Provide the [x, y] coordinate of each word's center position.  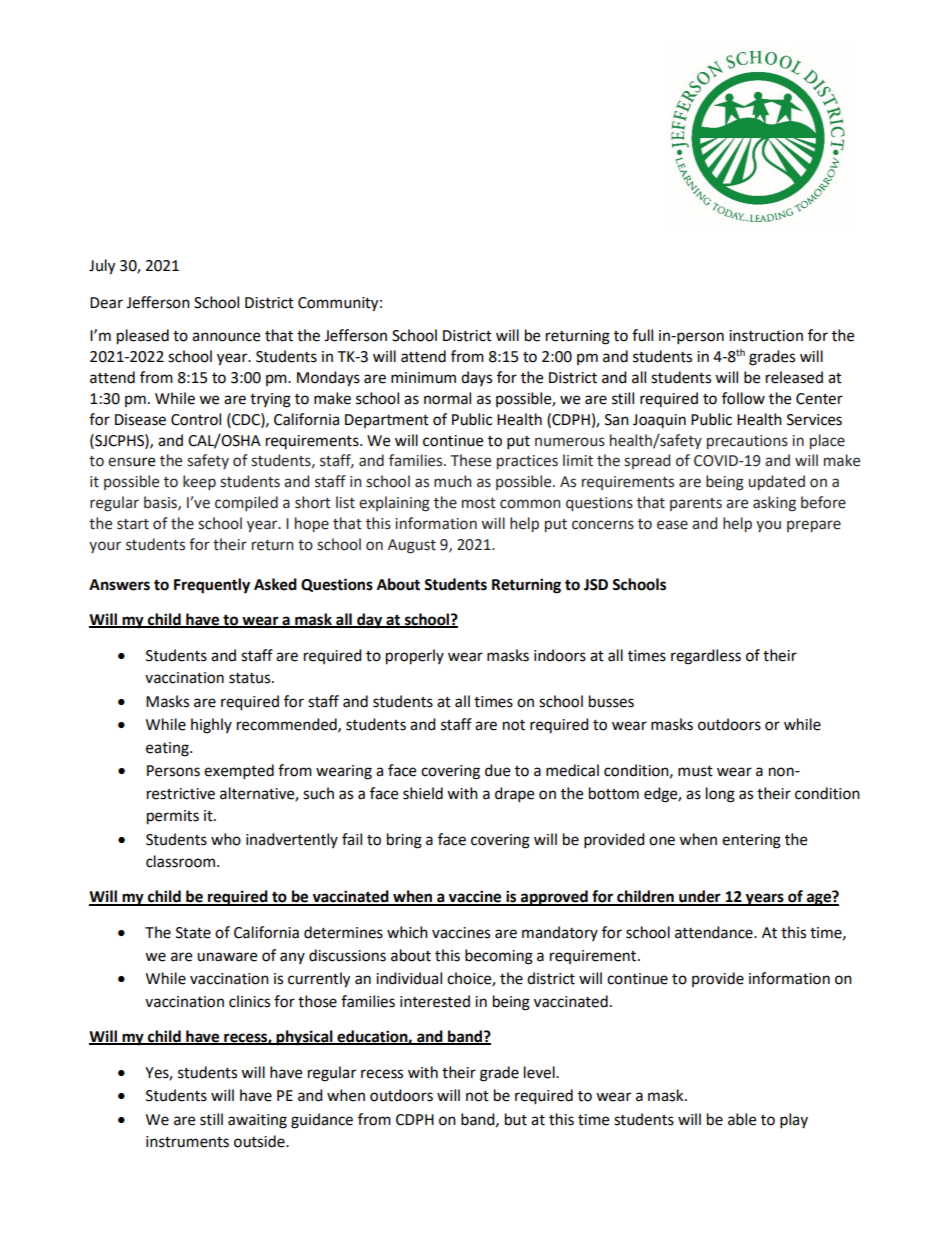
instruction [766, 336]
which [407, 932]
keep [199, 482]
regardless [706, 657]
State [193, 933]
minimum [423, 378]
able [742, 1119]
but [516, 1119]
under [700, 897]
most [479, 503]
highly [211, 726]
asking [774, 504]
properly [415, 657]
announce [226, 337]
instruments [187, 1142]
